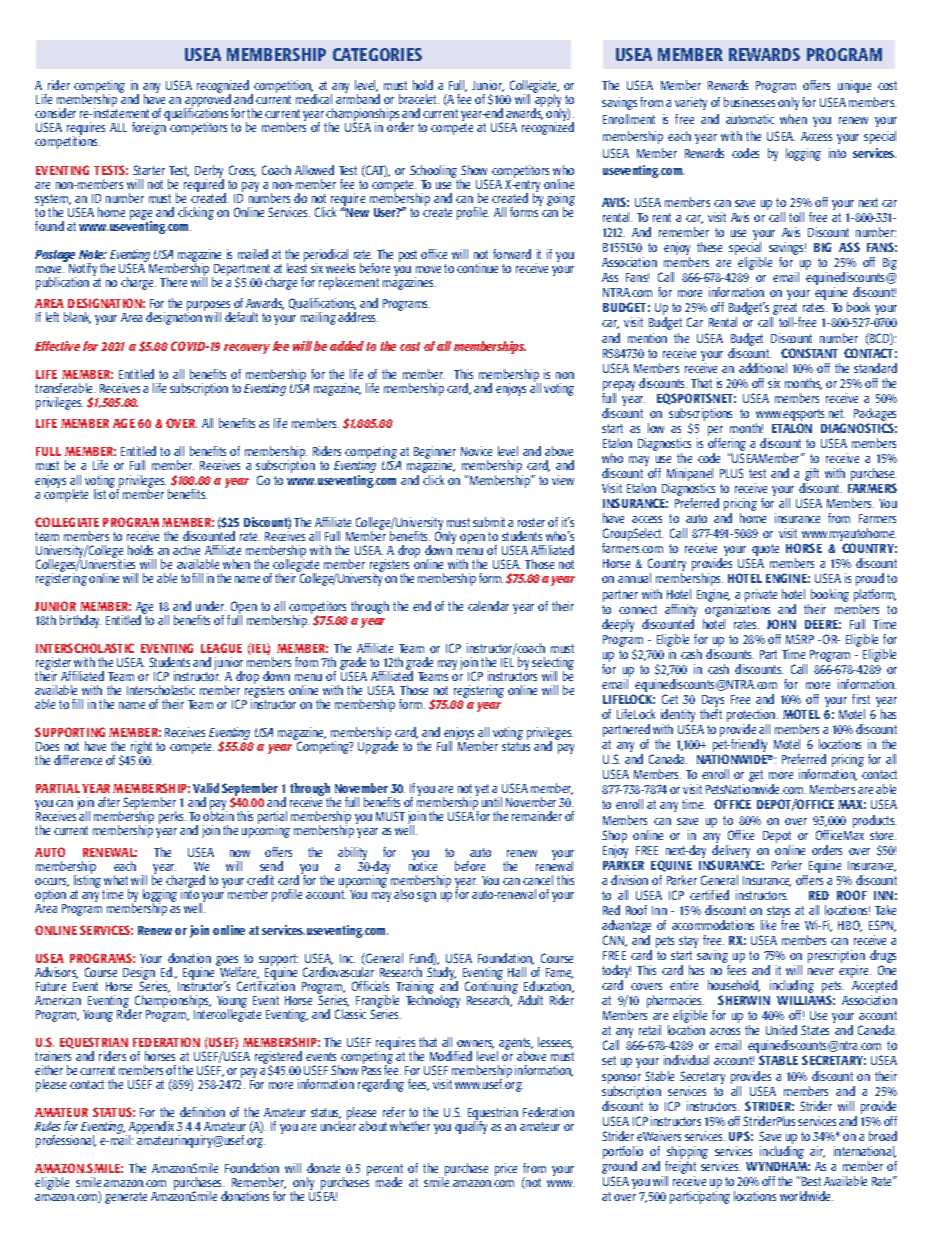 Image resolution: width=952 pixels, height=1233 pixels. Describe the element at coordinates (80, 621) in the document. I see `birthday` at that location.
